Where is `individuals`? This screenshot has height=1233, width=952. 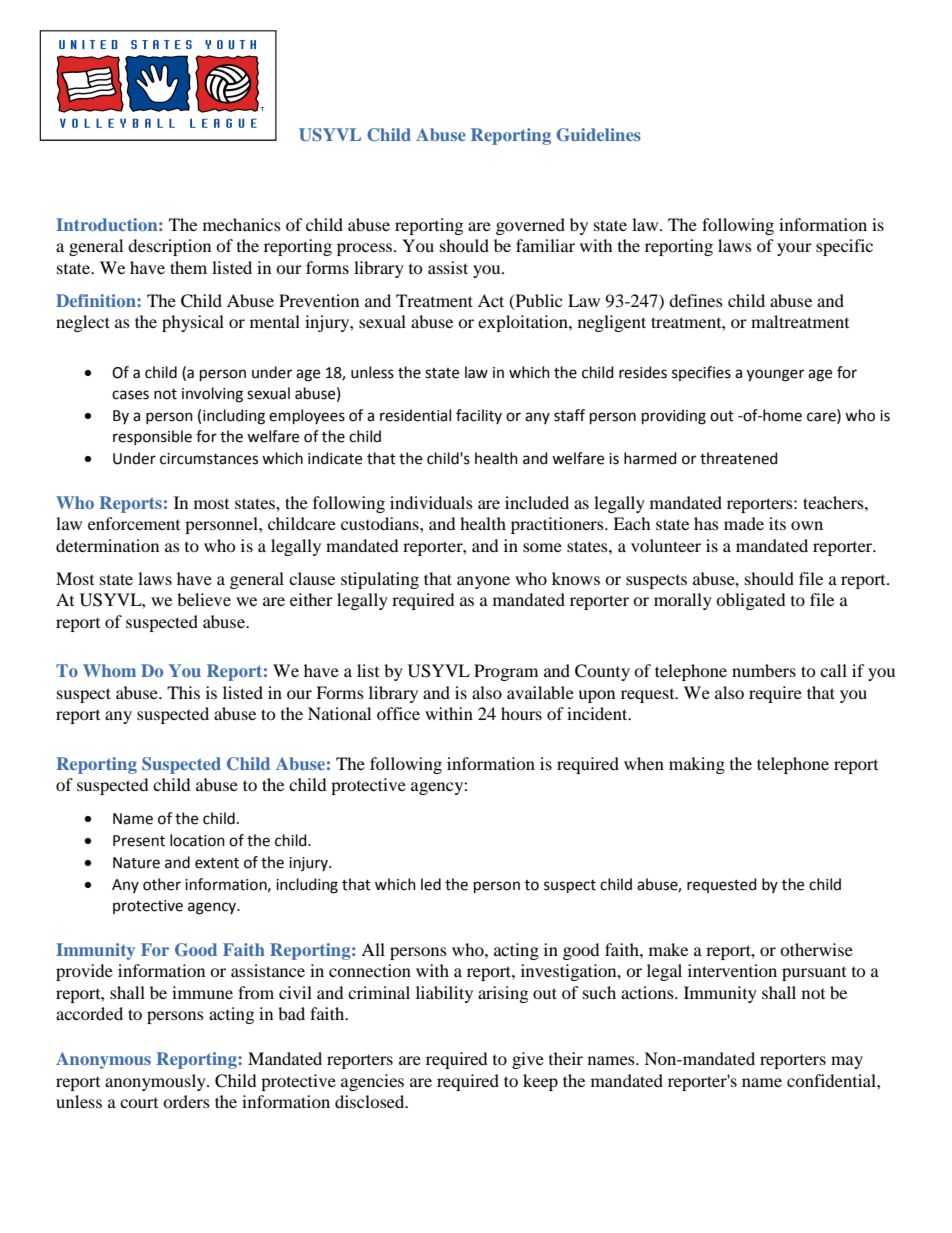
individuals is located at coordinates (431, 502).
